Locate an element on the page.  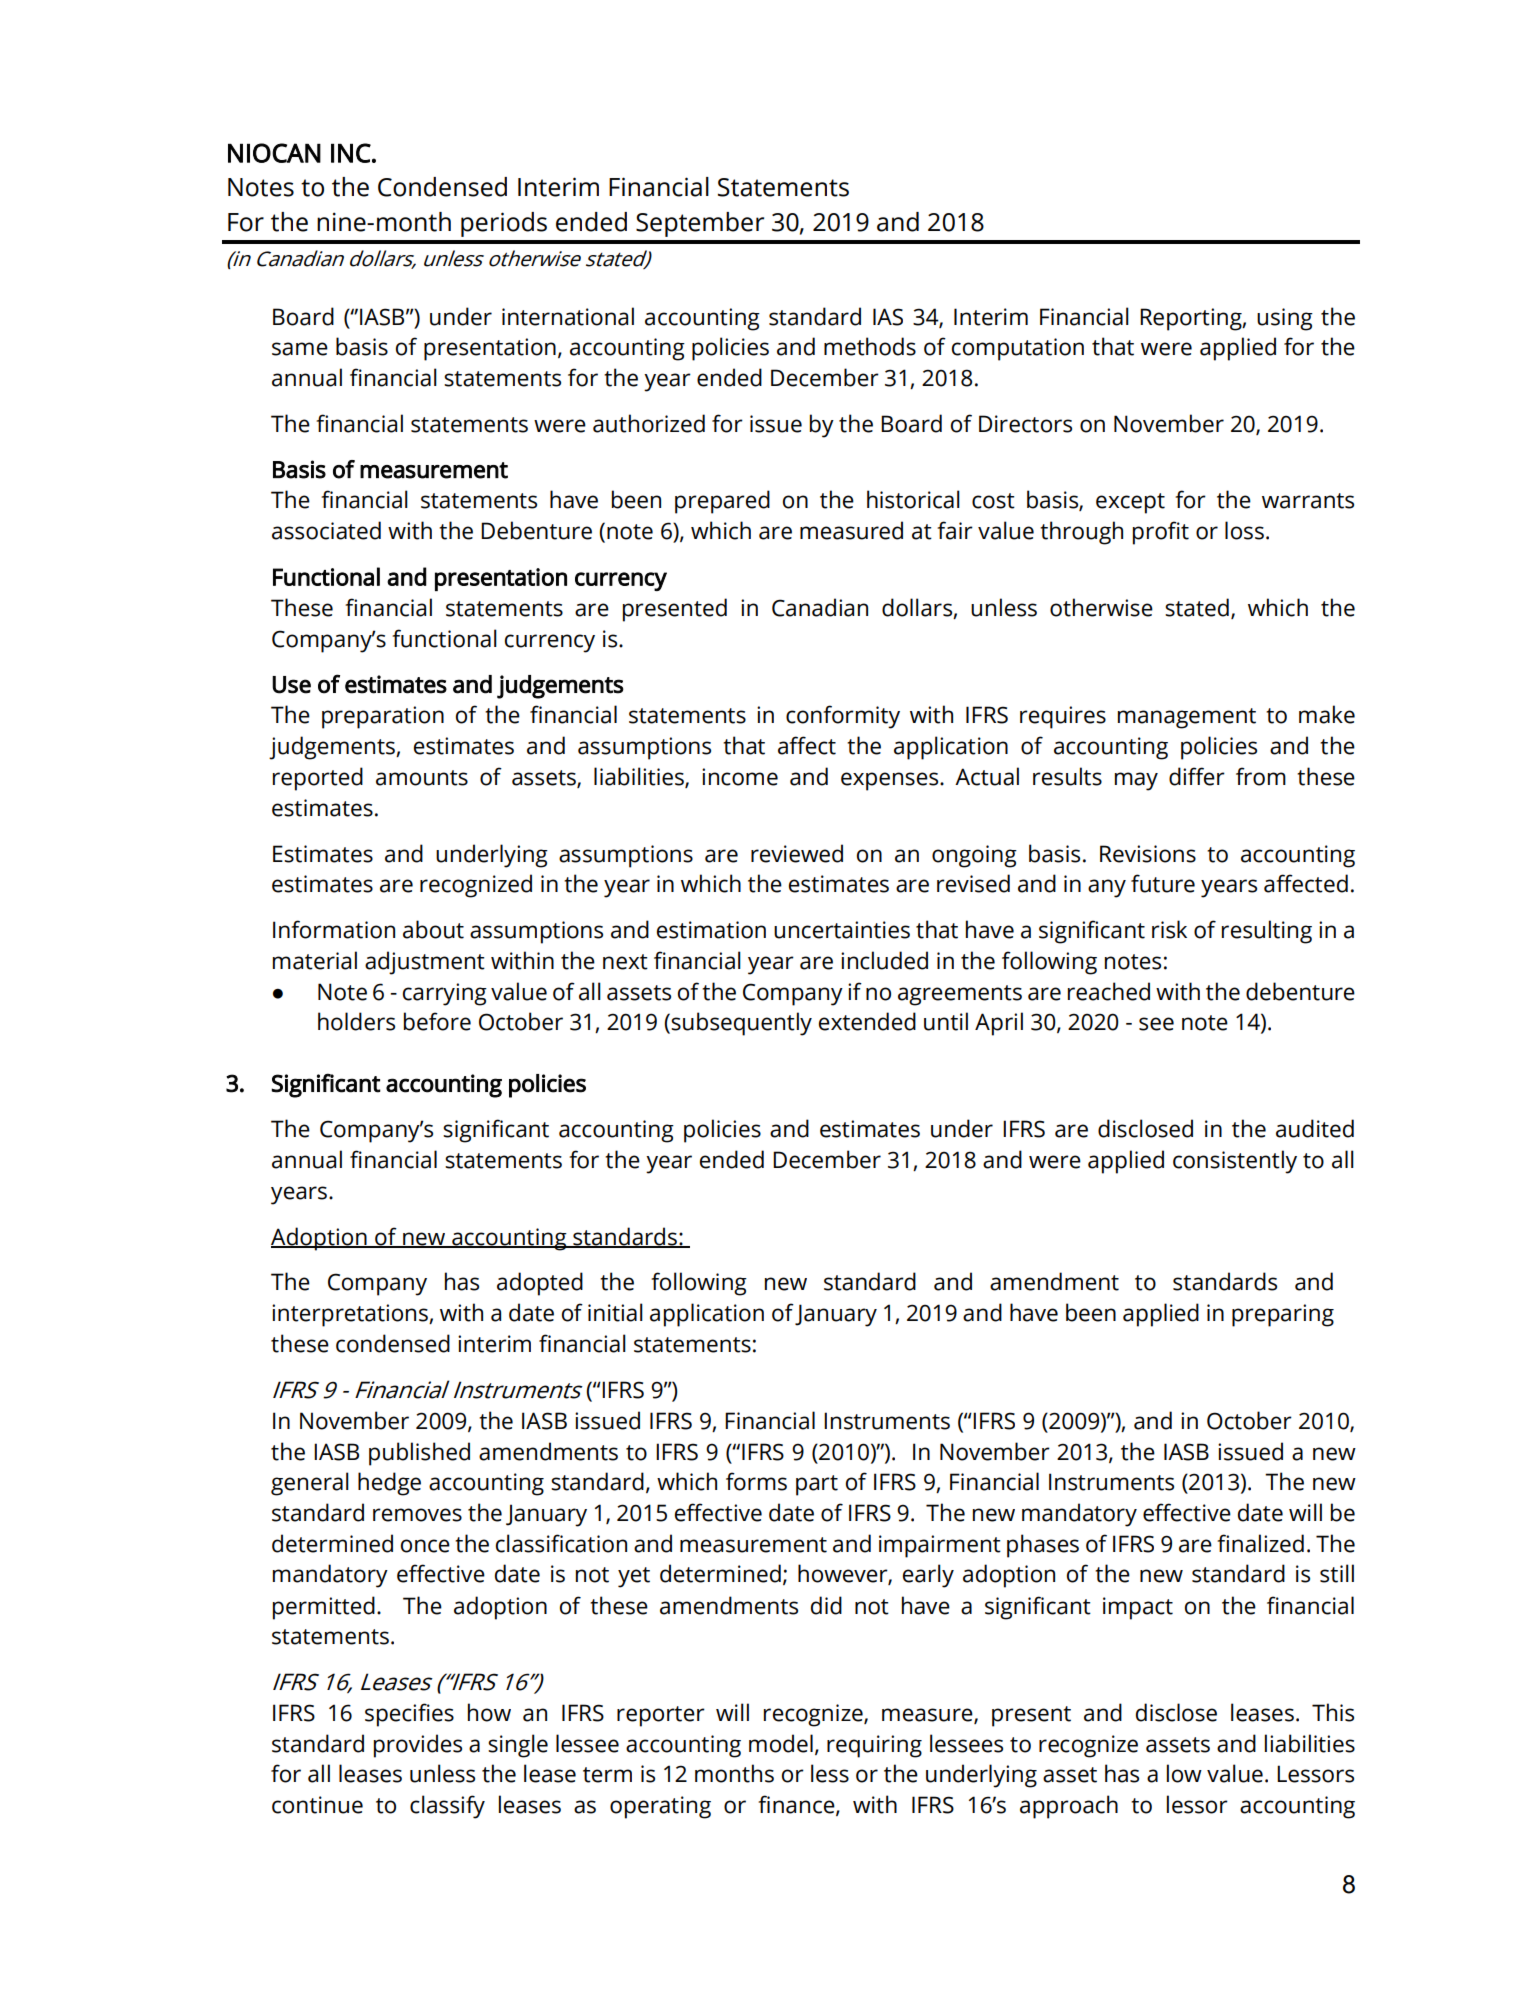
before is located at coordinates (437, 1021).
